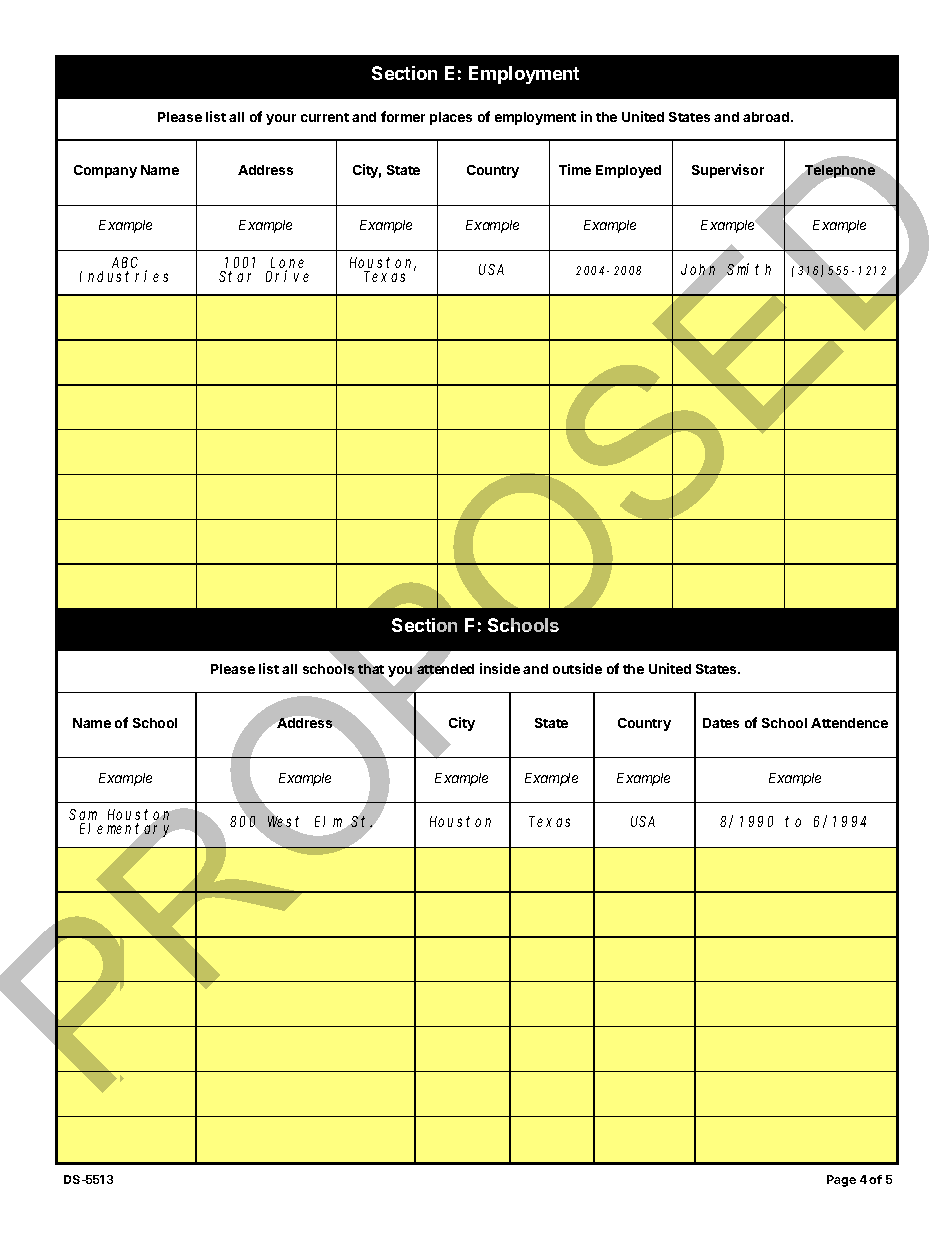 This document has width=952, height=1233. What do you see at coordinates (721, 723) in the document?
I see `Dates` at bounding box center [721, 723].
